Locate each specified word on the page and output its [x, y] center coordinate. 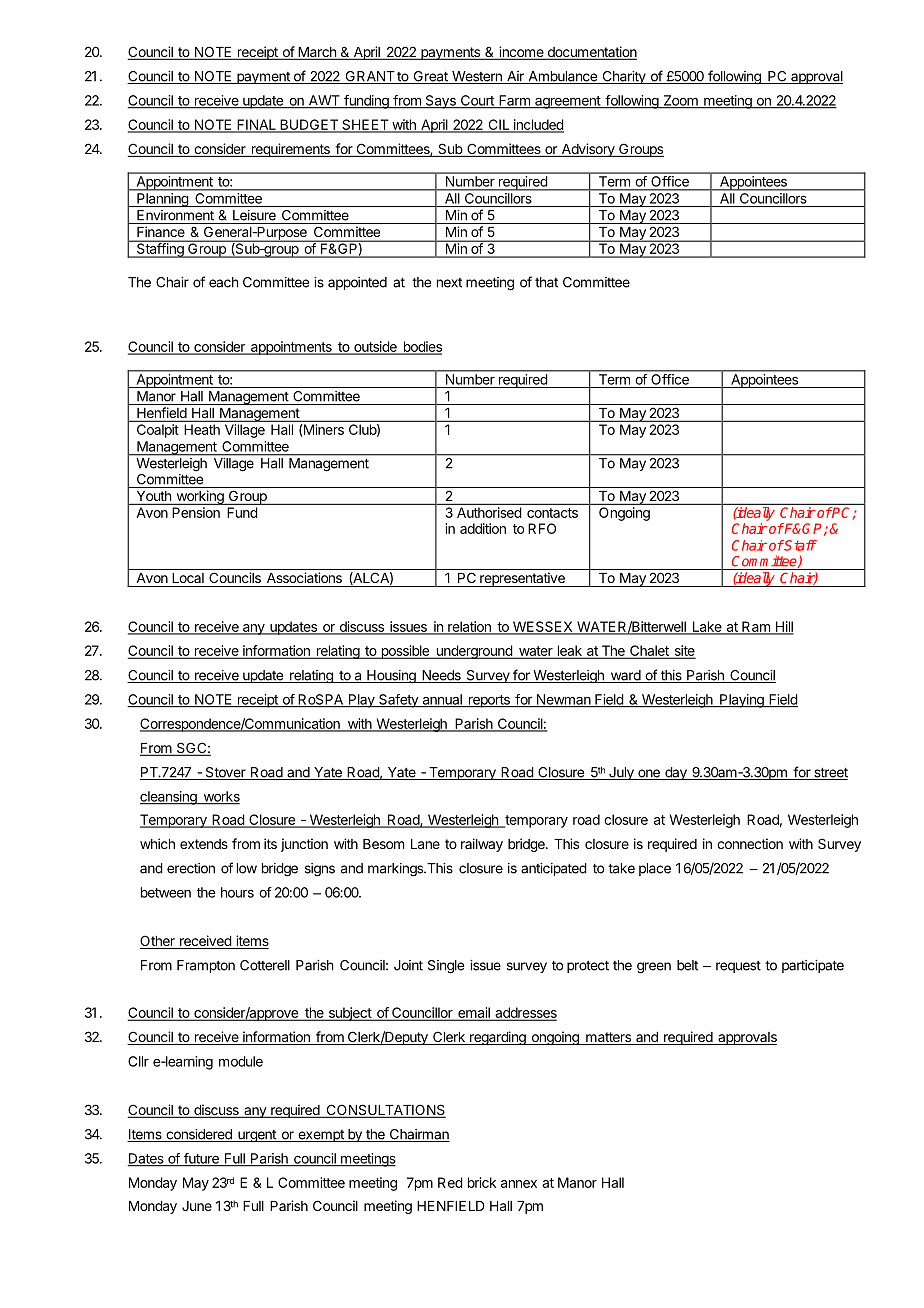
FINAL [256, 125]
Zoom [680, 101]
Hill [783, 627]
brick [482, 1182]
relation [469, 627]
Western [477, 77]
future [201, 1159]
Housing [391, 677]
